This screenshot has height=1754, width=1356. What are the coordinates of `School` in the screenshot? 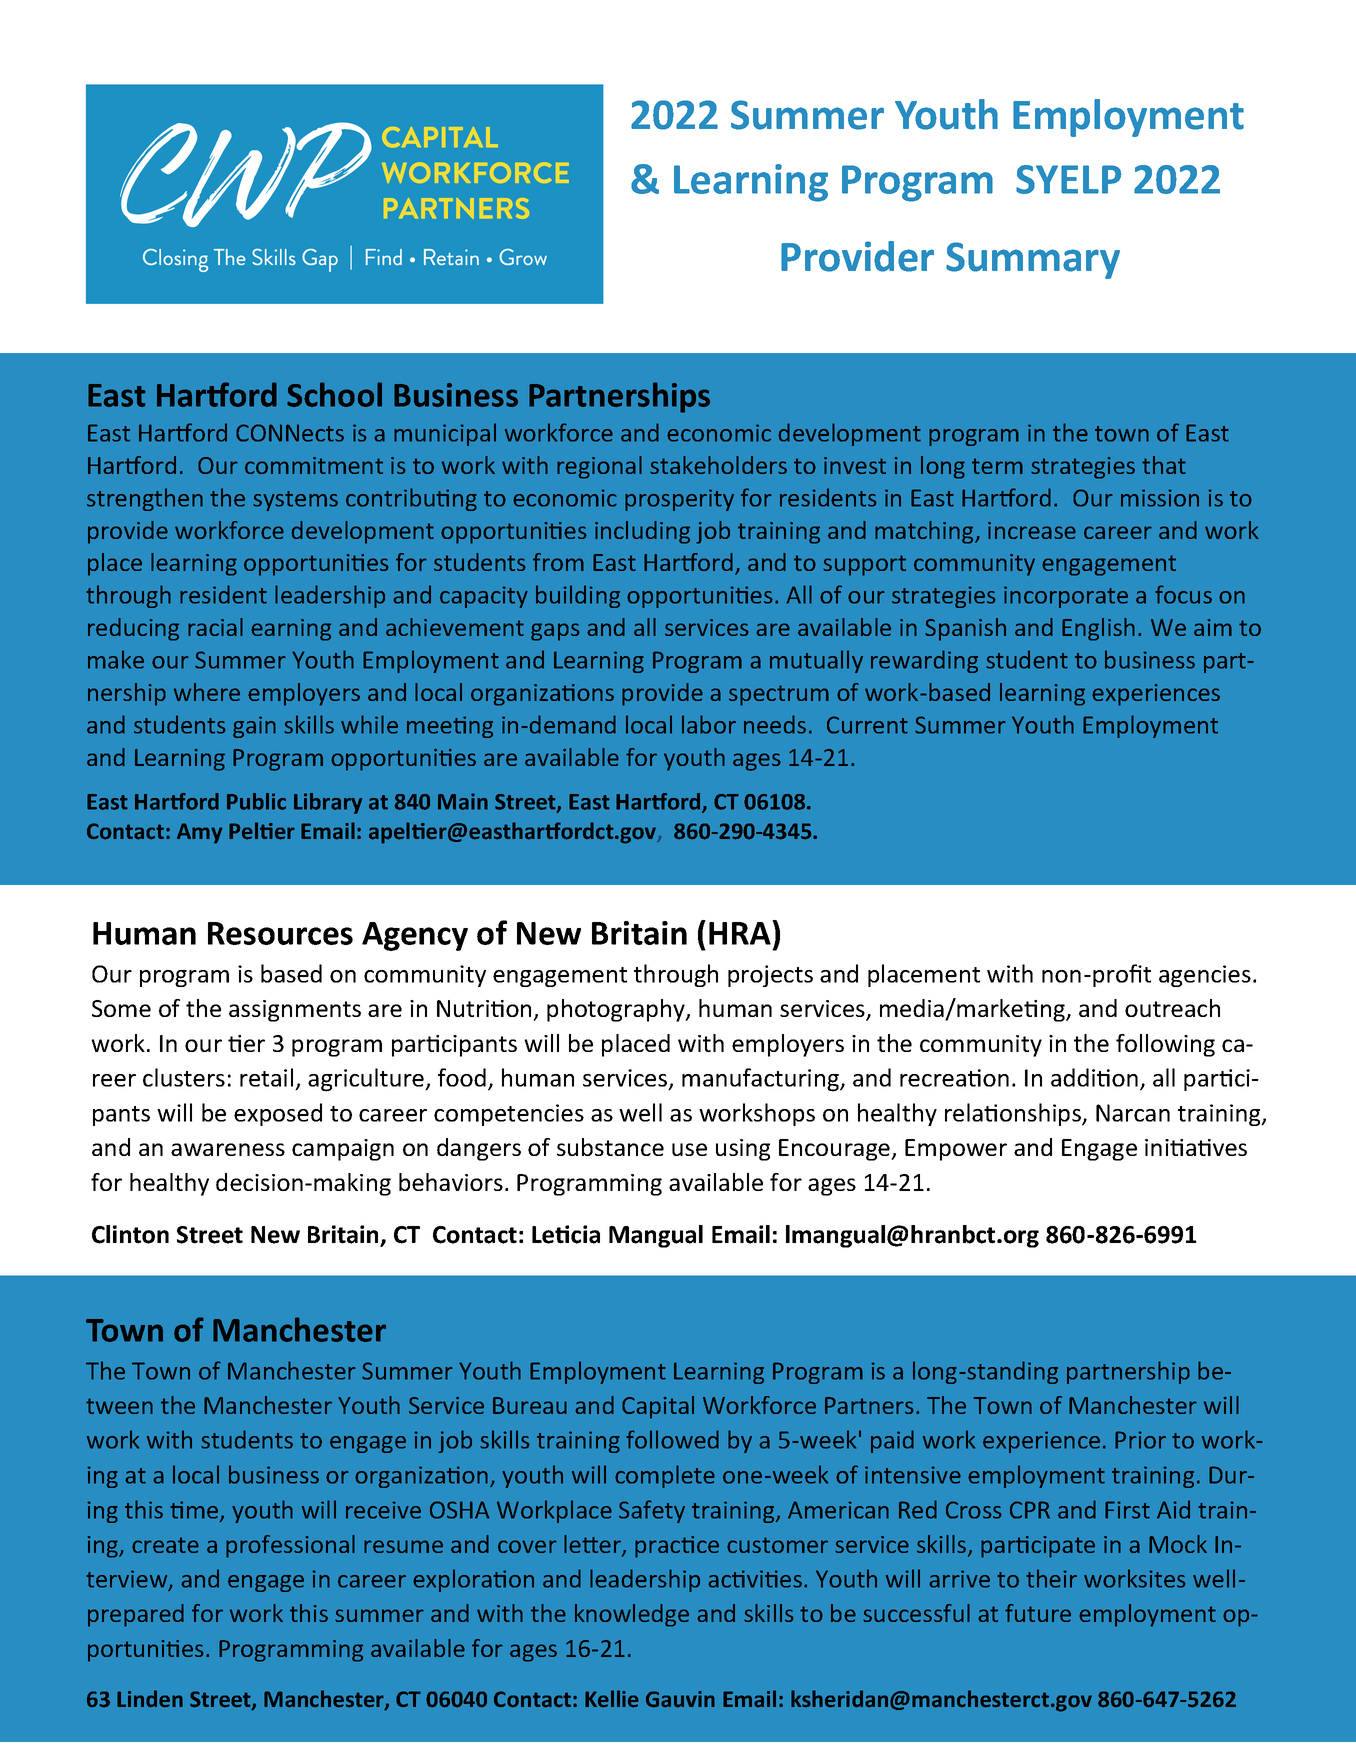 It's located at (334, 394).
